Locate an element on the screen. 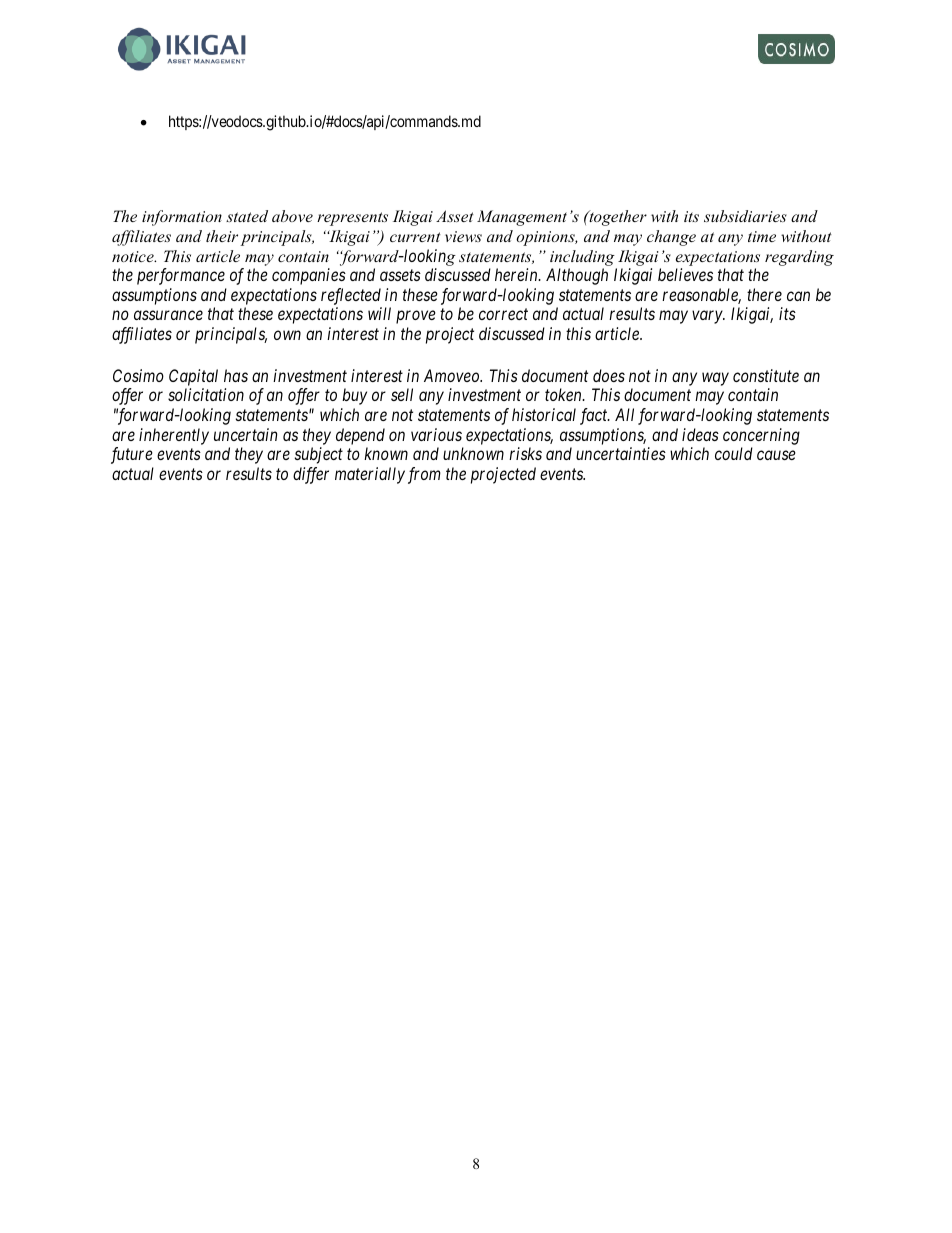 The height and width of the screenshot is (1233, 952). prove is located at coordinates (416, 317).
